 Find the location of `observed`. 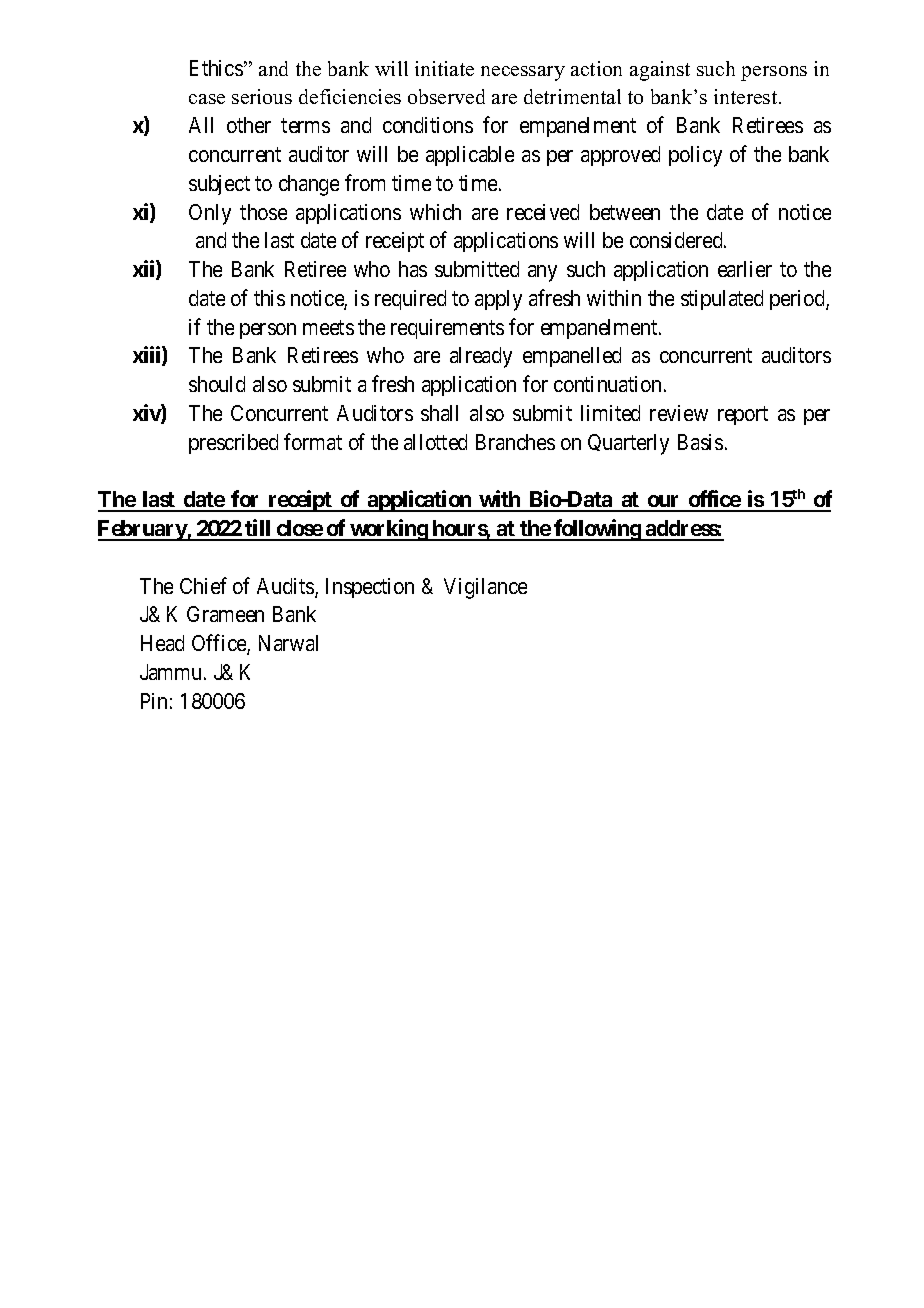

observed is located at coordinates (446, 96).
